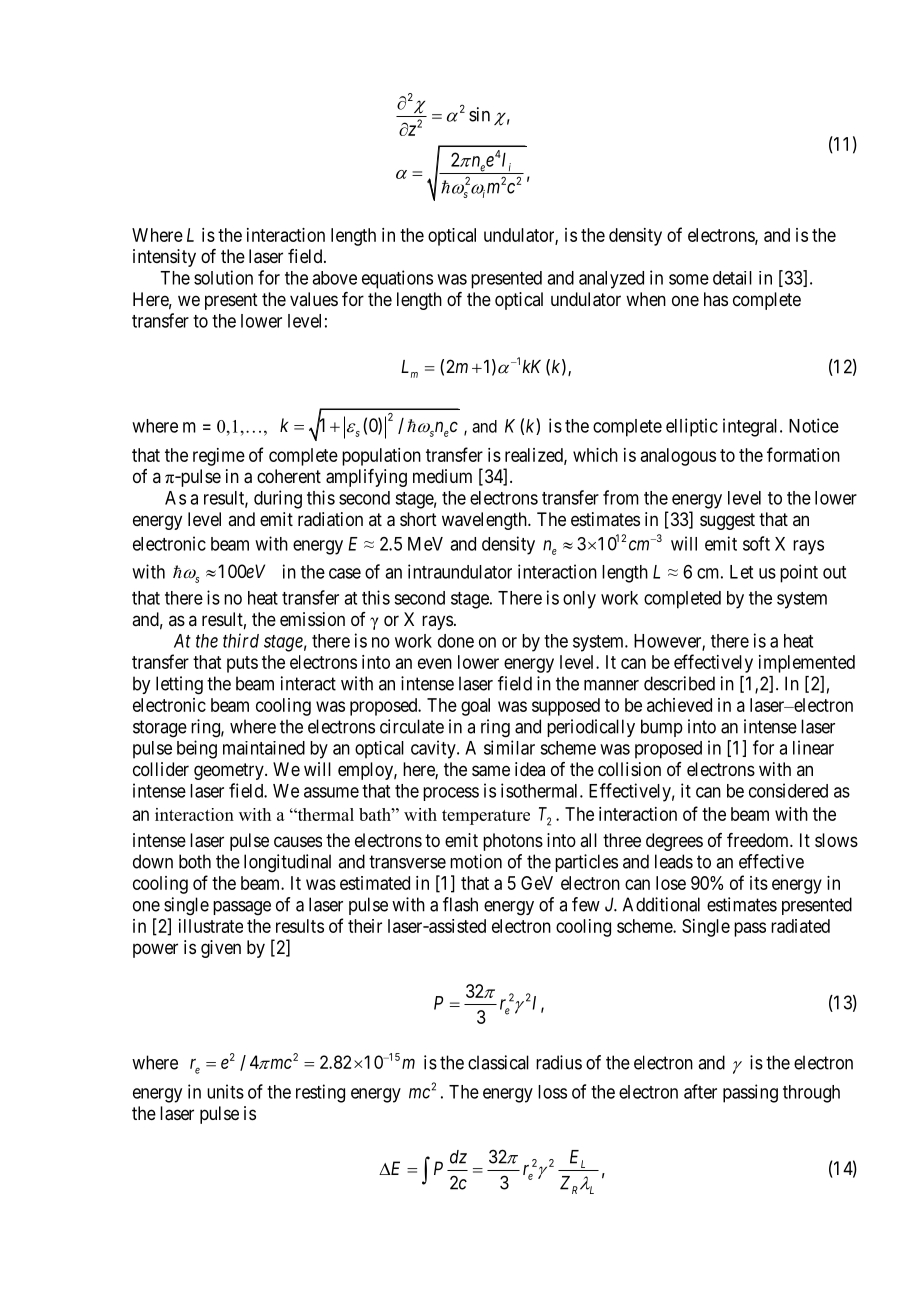 The width and height of the page is (924, 1308). Describe the element at coordinates (756, 543) in the page. I see `soft` at that location.
